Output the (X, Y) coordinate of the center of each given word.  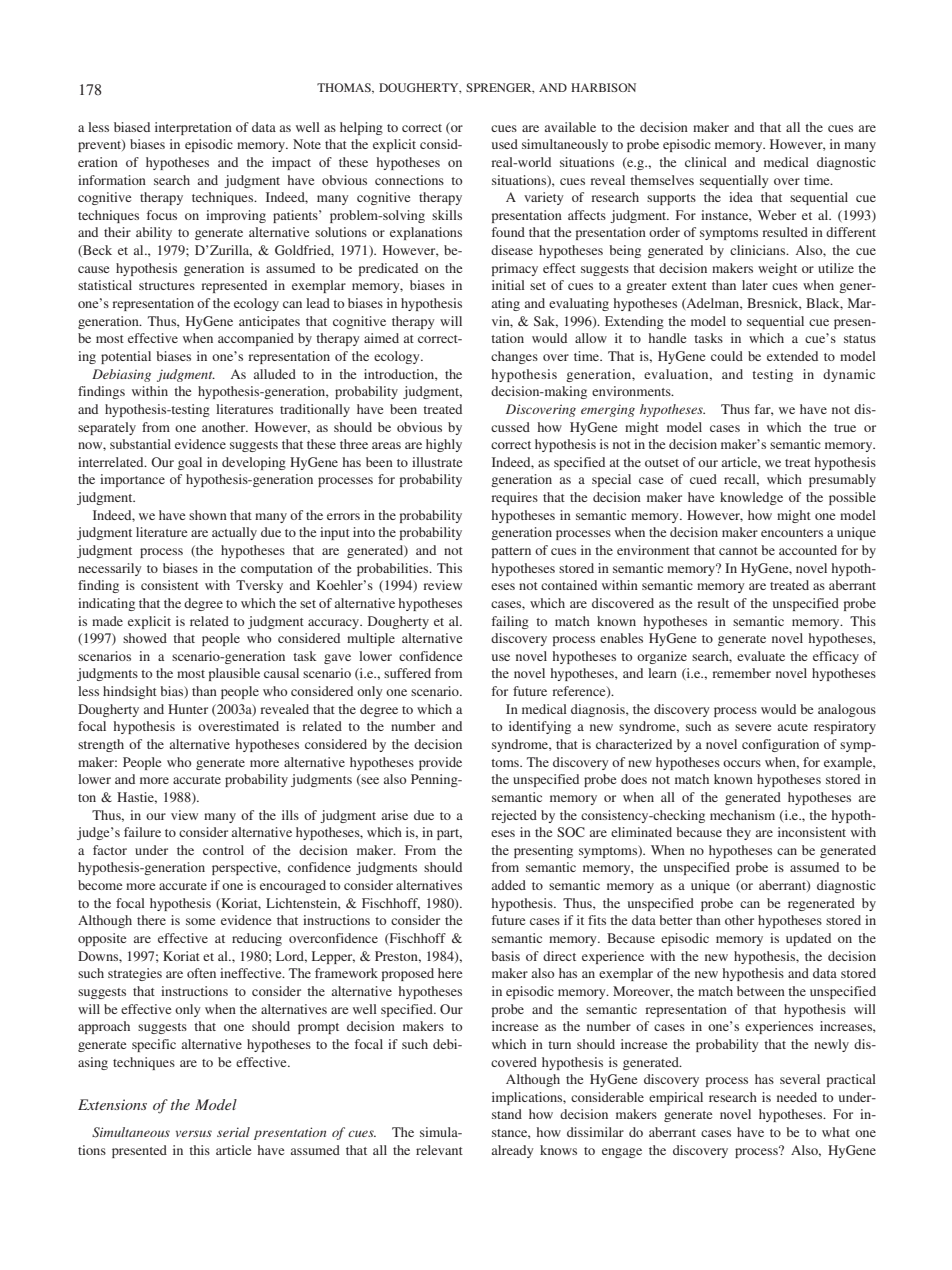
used (505, 144)
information (112, 180)
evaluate (761, 656)
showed (145, 638)
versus (194, 1133)
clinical (706, 162)
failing (510, 622)
